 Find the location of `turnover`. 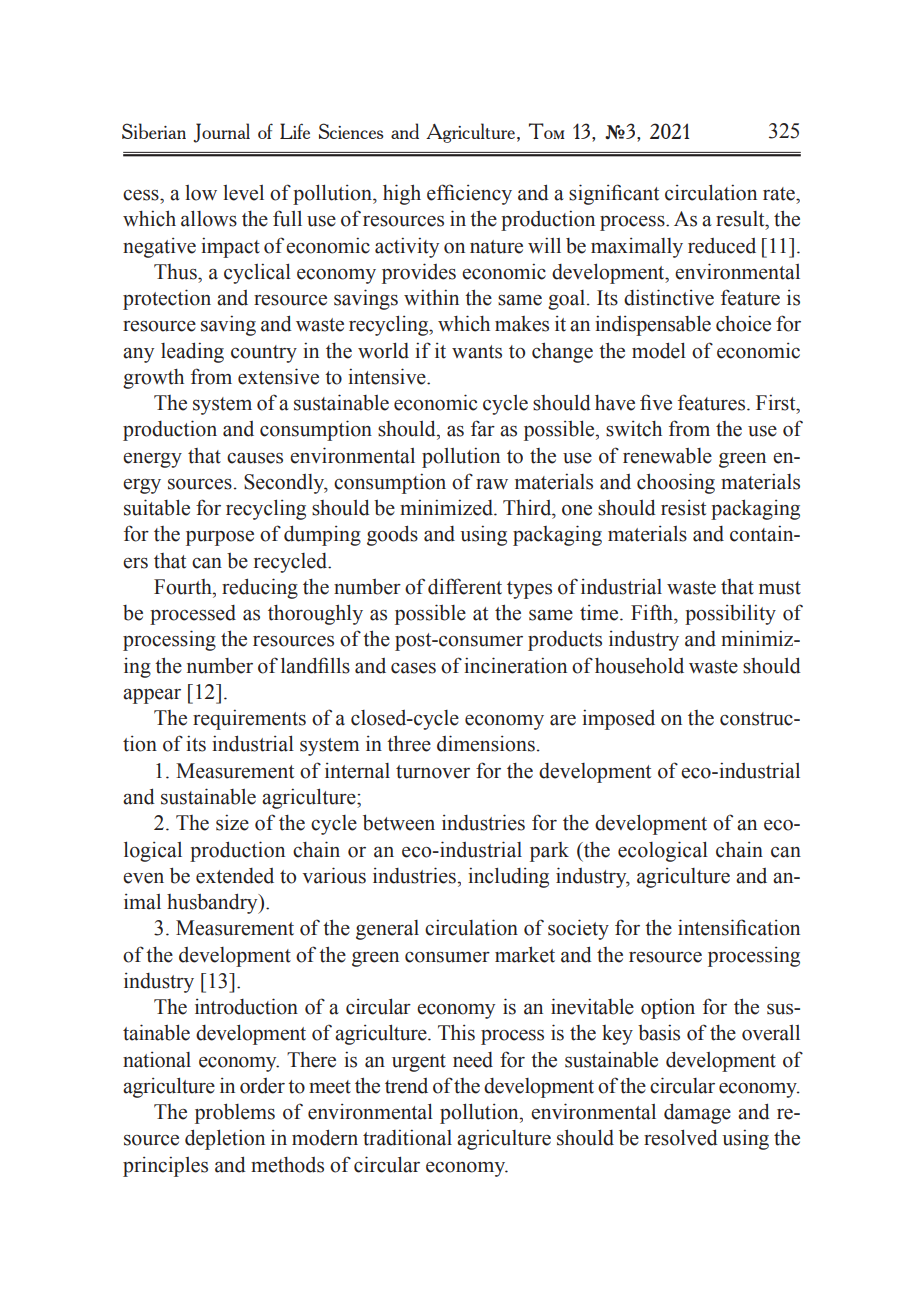

turnover is located at coordinates (433, 772).
